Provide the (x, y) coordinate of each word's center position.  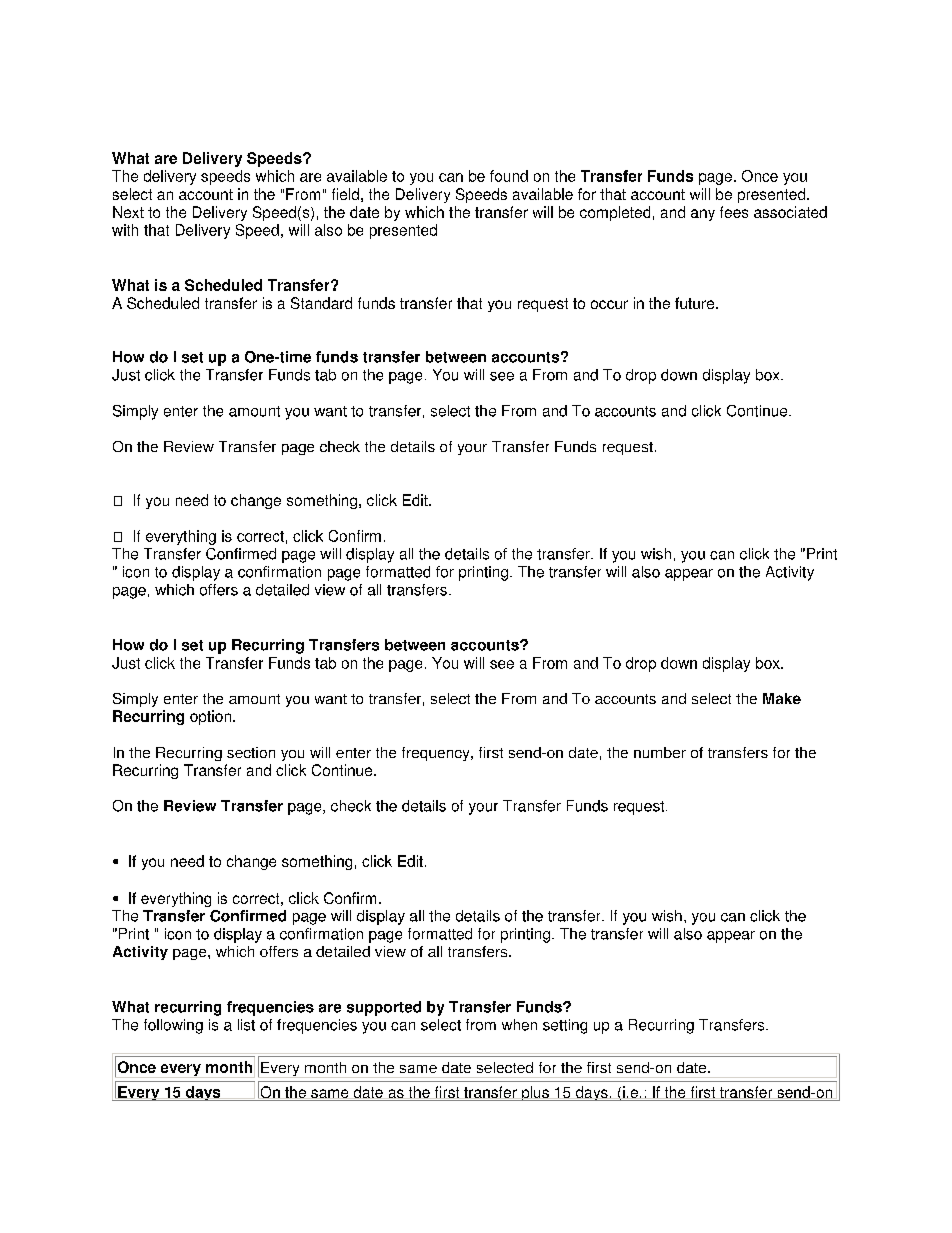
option (210, 717)
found (509, 176)
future (696, 303)
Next (128, 212)
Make (782, 698)
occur (609, 304)
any (703, 215)
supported (384, 1008)
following (173, 1026)
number (660, 752)
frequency (437, 754)
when (519, 1025)
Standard (321, 303)
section (251, 752)
